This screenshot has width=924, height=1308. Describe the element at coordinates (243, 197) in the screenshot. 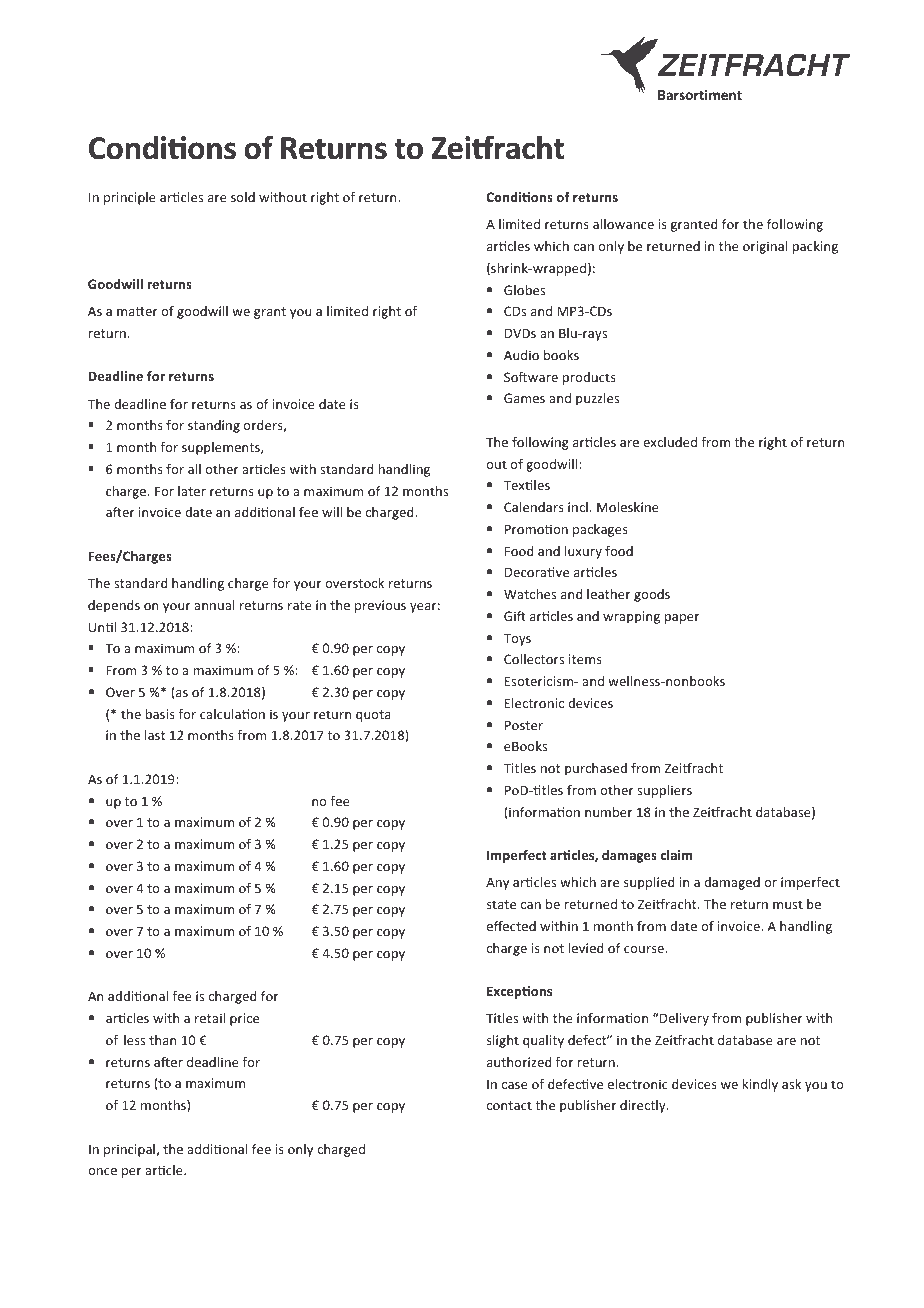

I see `sold` at that location.
